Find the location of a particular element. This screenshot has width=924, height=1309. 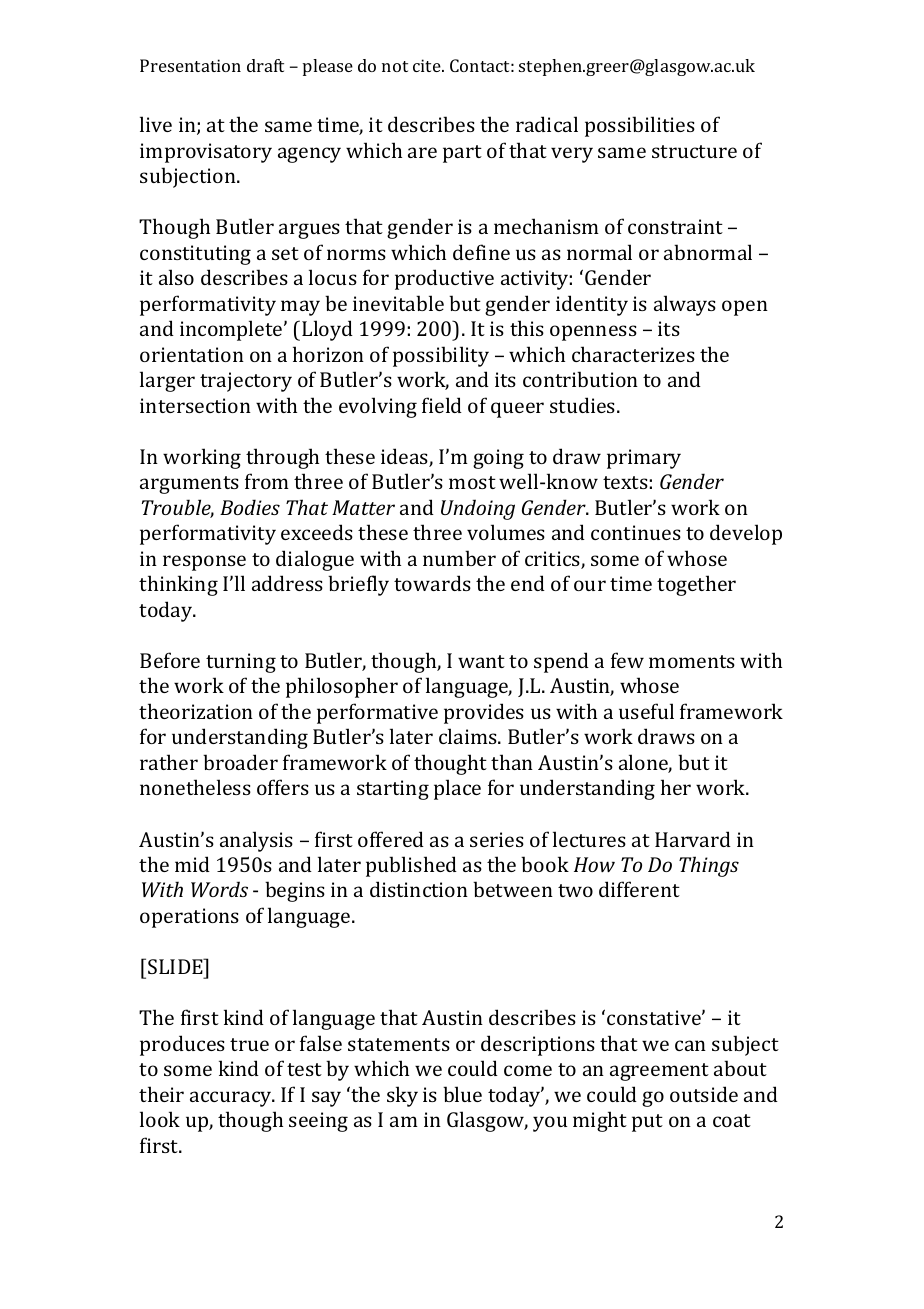

accuracy is located at coordinates (232, 1099).
